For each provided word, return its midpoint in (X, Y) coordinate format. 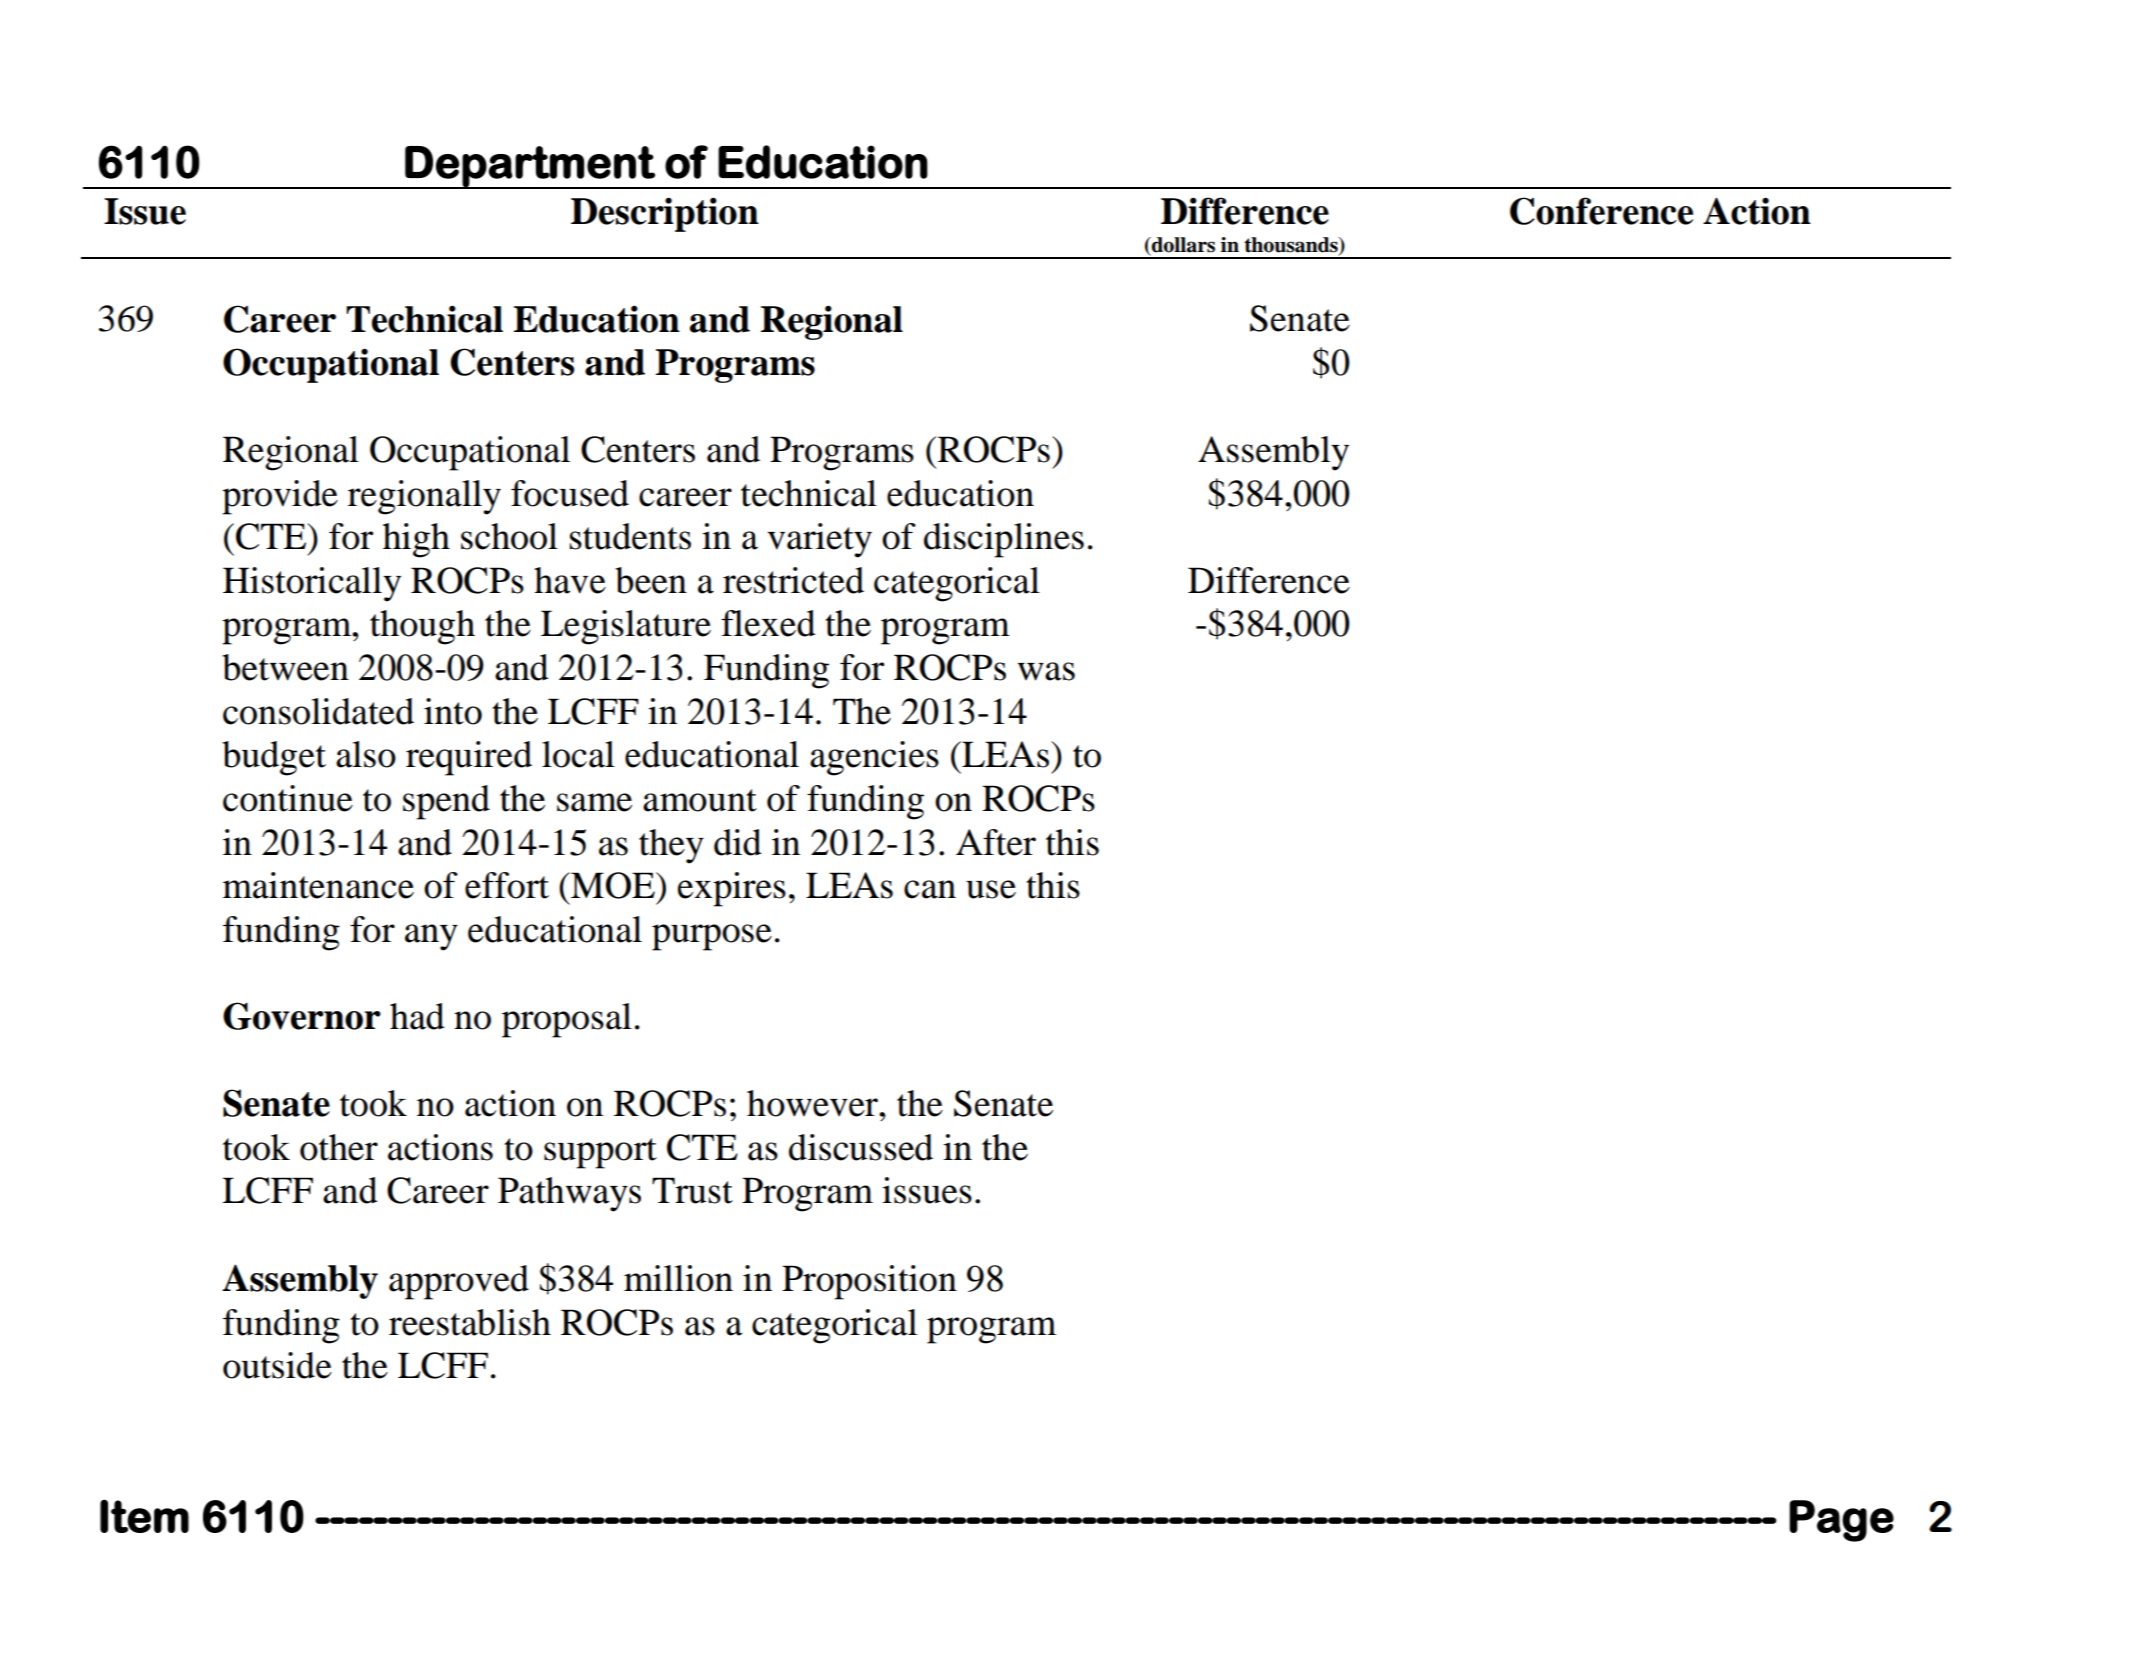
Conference (1601, 211)
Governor (302, 1016)
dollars (1182, 246)
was (1046, 671)
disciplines (1004, 540)
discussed (861, 1147)
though (422, 627)
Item (144, 1516)
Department (530, 167)
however (813, 1103)
